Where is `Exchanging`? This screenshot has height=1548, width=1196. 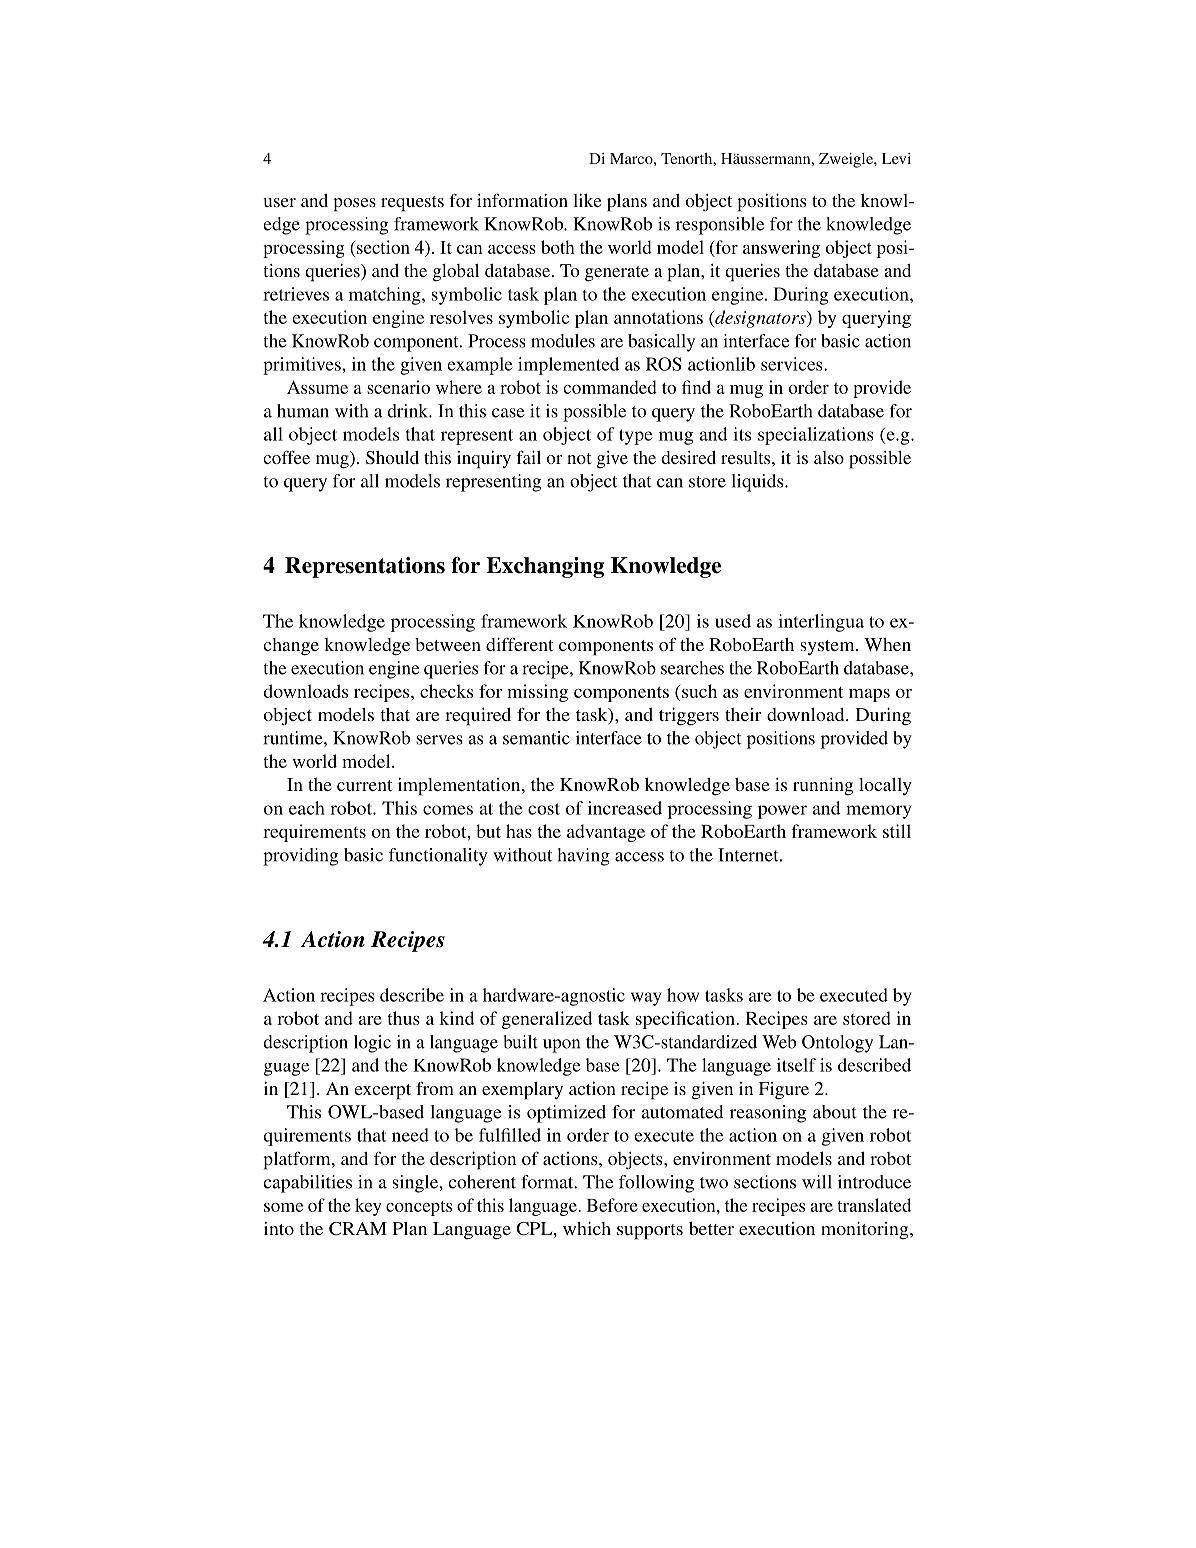
Exchanging is located at coordinates (545, 567).
